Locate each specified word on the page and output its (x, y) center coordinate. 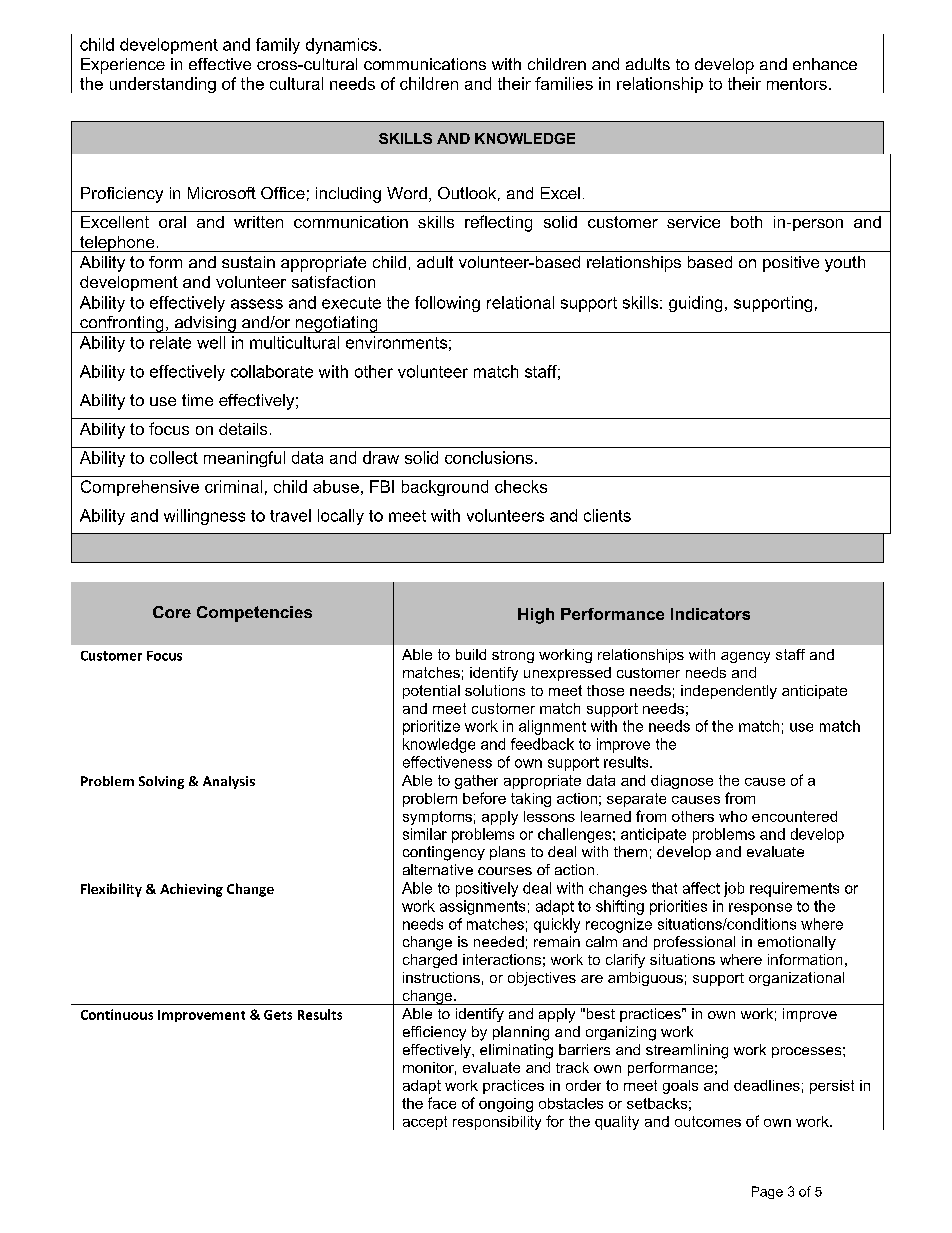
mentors (797, 84)
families (564, 83)
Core (172, 612)
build (471, 654)
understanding (163, 85)
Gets (278, 1015)
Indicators (710, 614)
